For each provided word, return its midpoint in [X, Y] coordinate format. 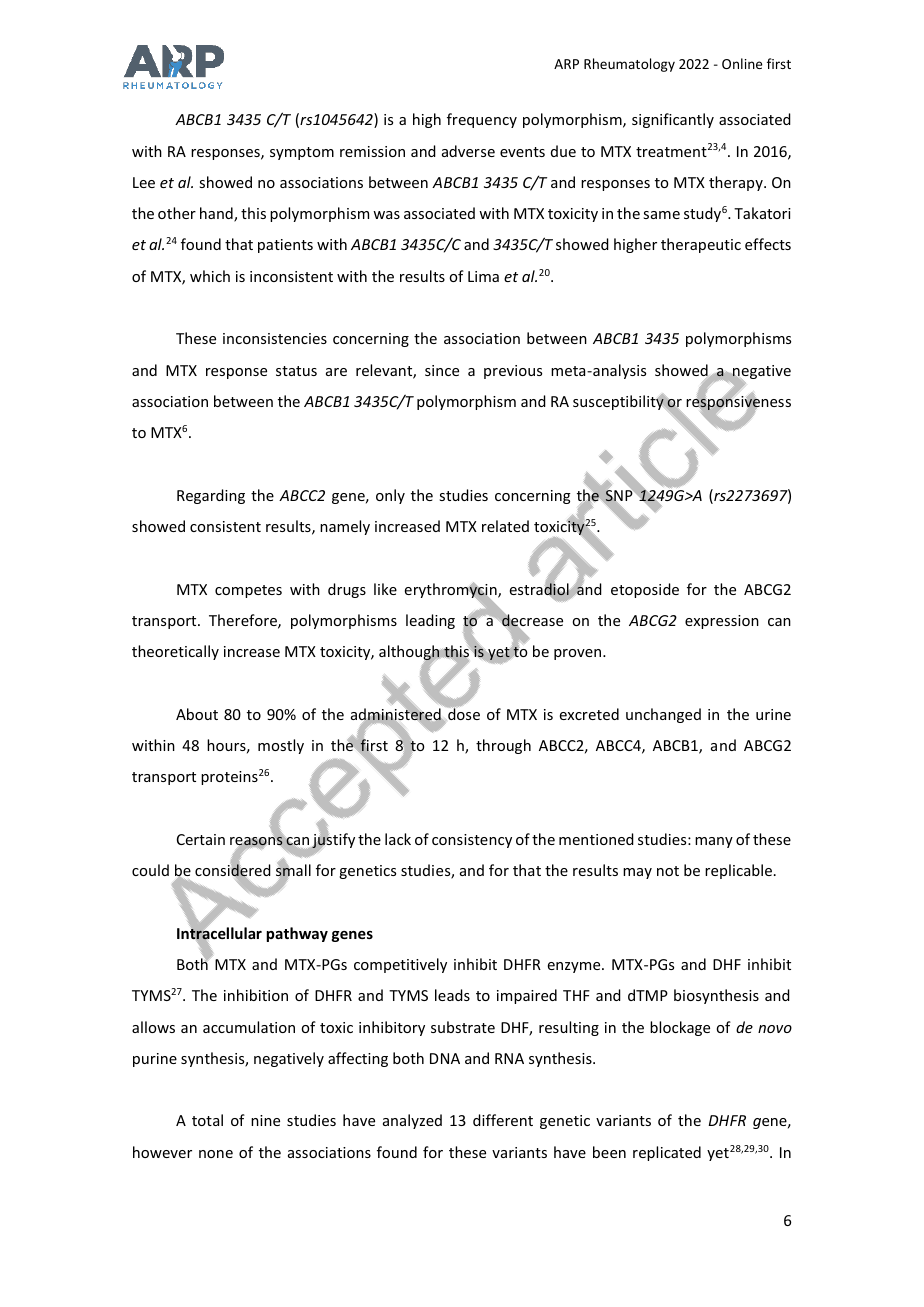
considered [233, 870]
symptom [302, 153]
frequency [482, 120]
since [442, 370]
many [714, 842]
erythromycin [452, 591]
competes [248, 591]
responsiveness [738, 403]
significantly [673, 120]
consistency [472, 841]
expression [722, 622]
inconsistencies [275, 338]
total [207, 1120]
